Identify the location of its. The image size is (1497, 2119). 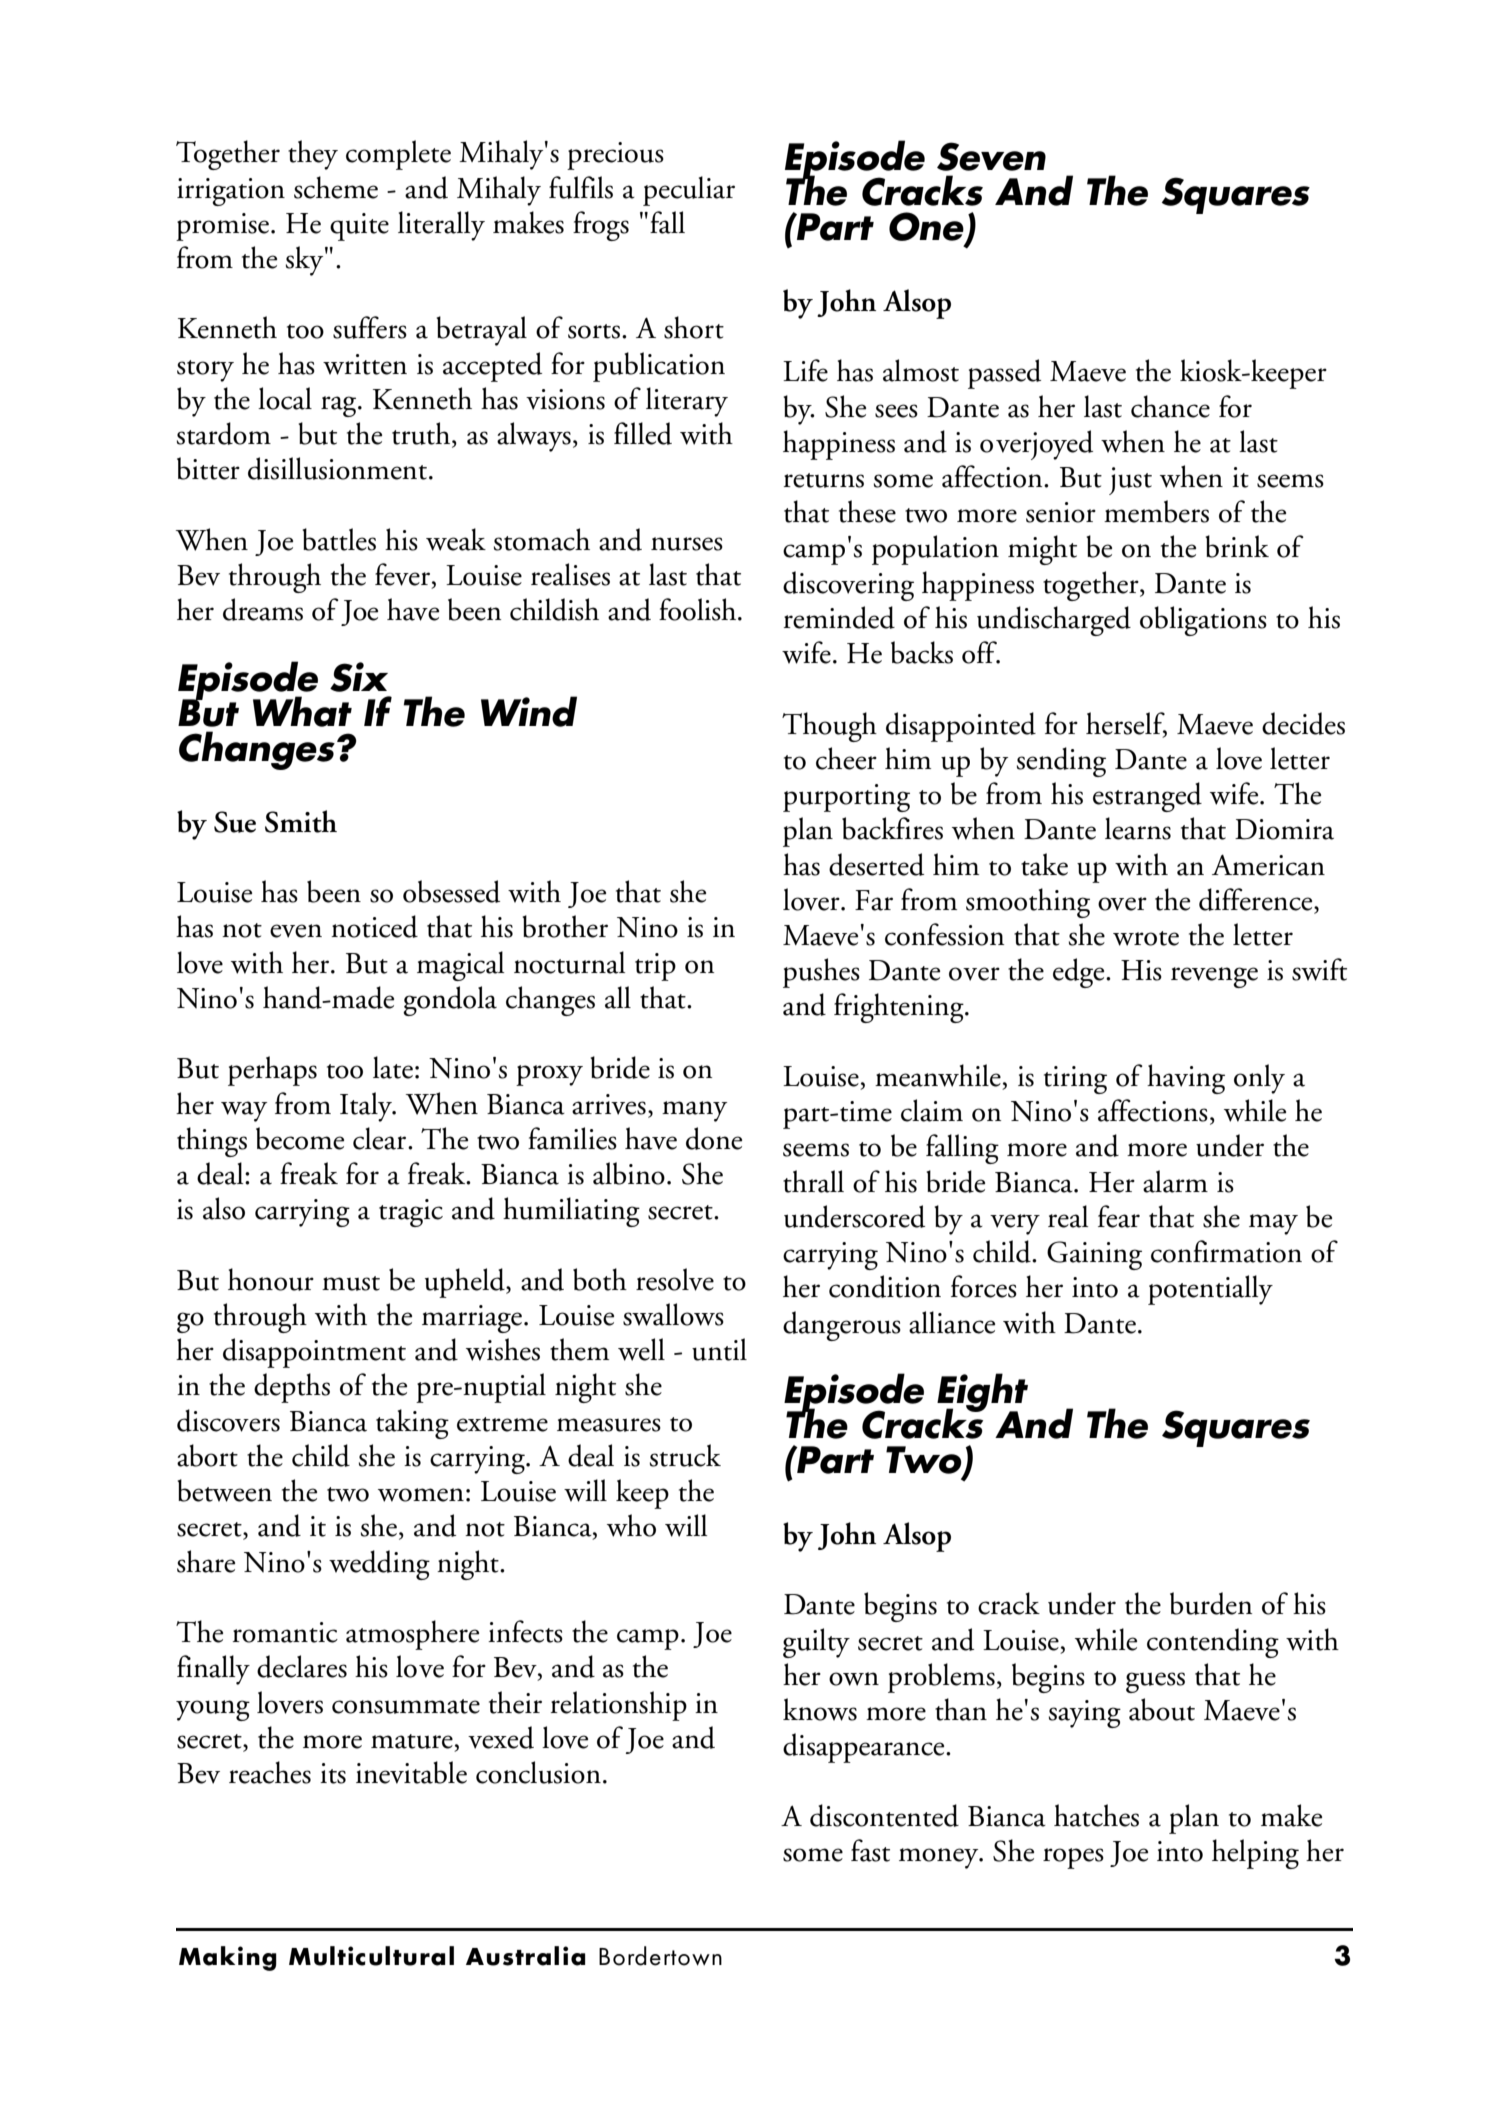
(333, 1773).
